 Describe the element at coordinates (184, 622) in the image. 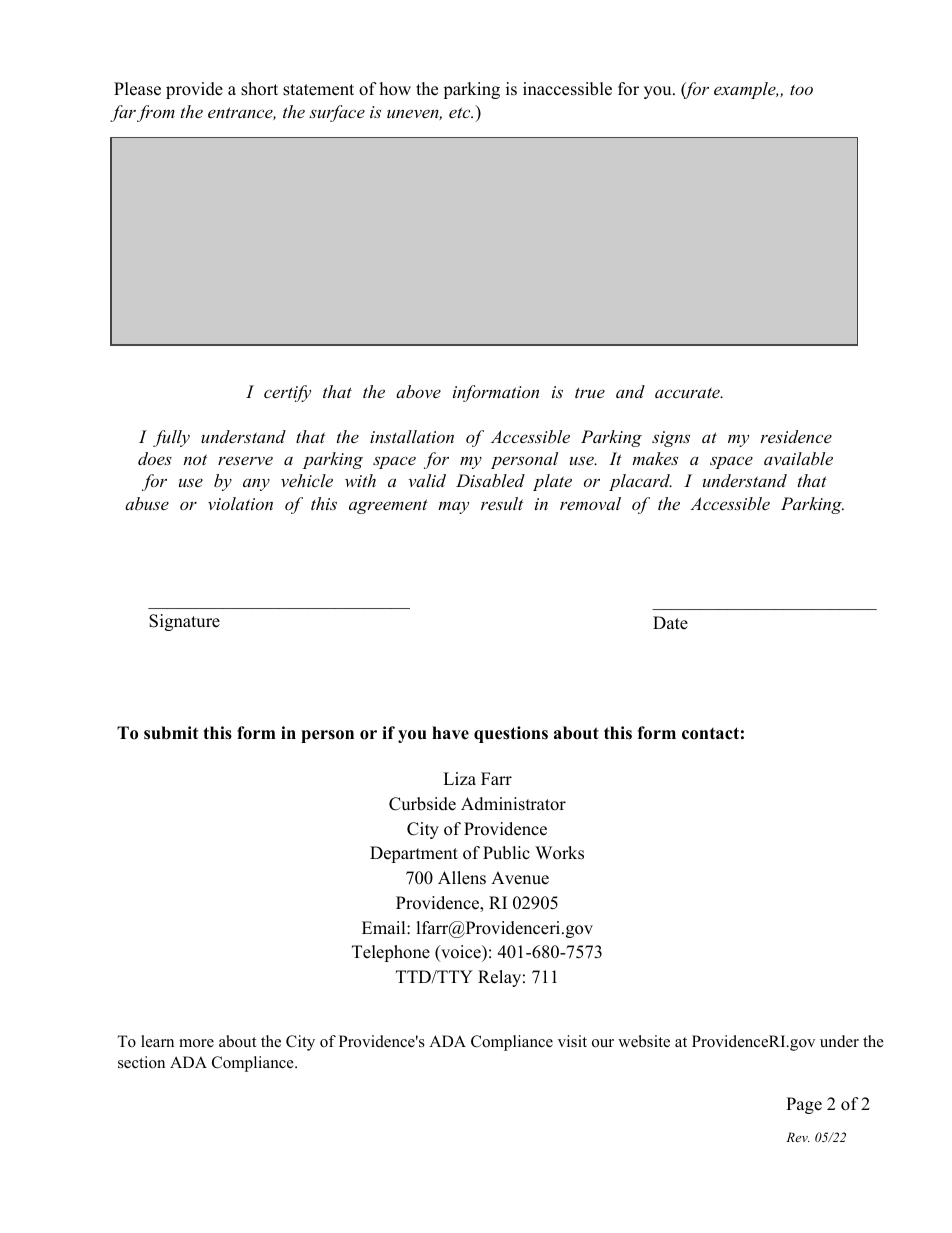

I see `Signature` at that location.
